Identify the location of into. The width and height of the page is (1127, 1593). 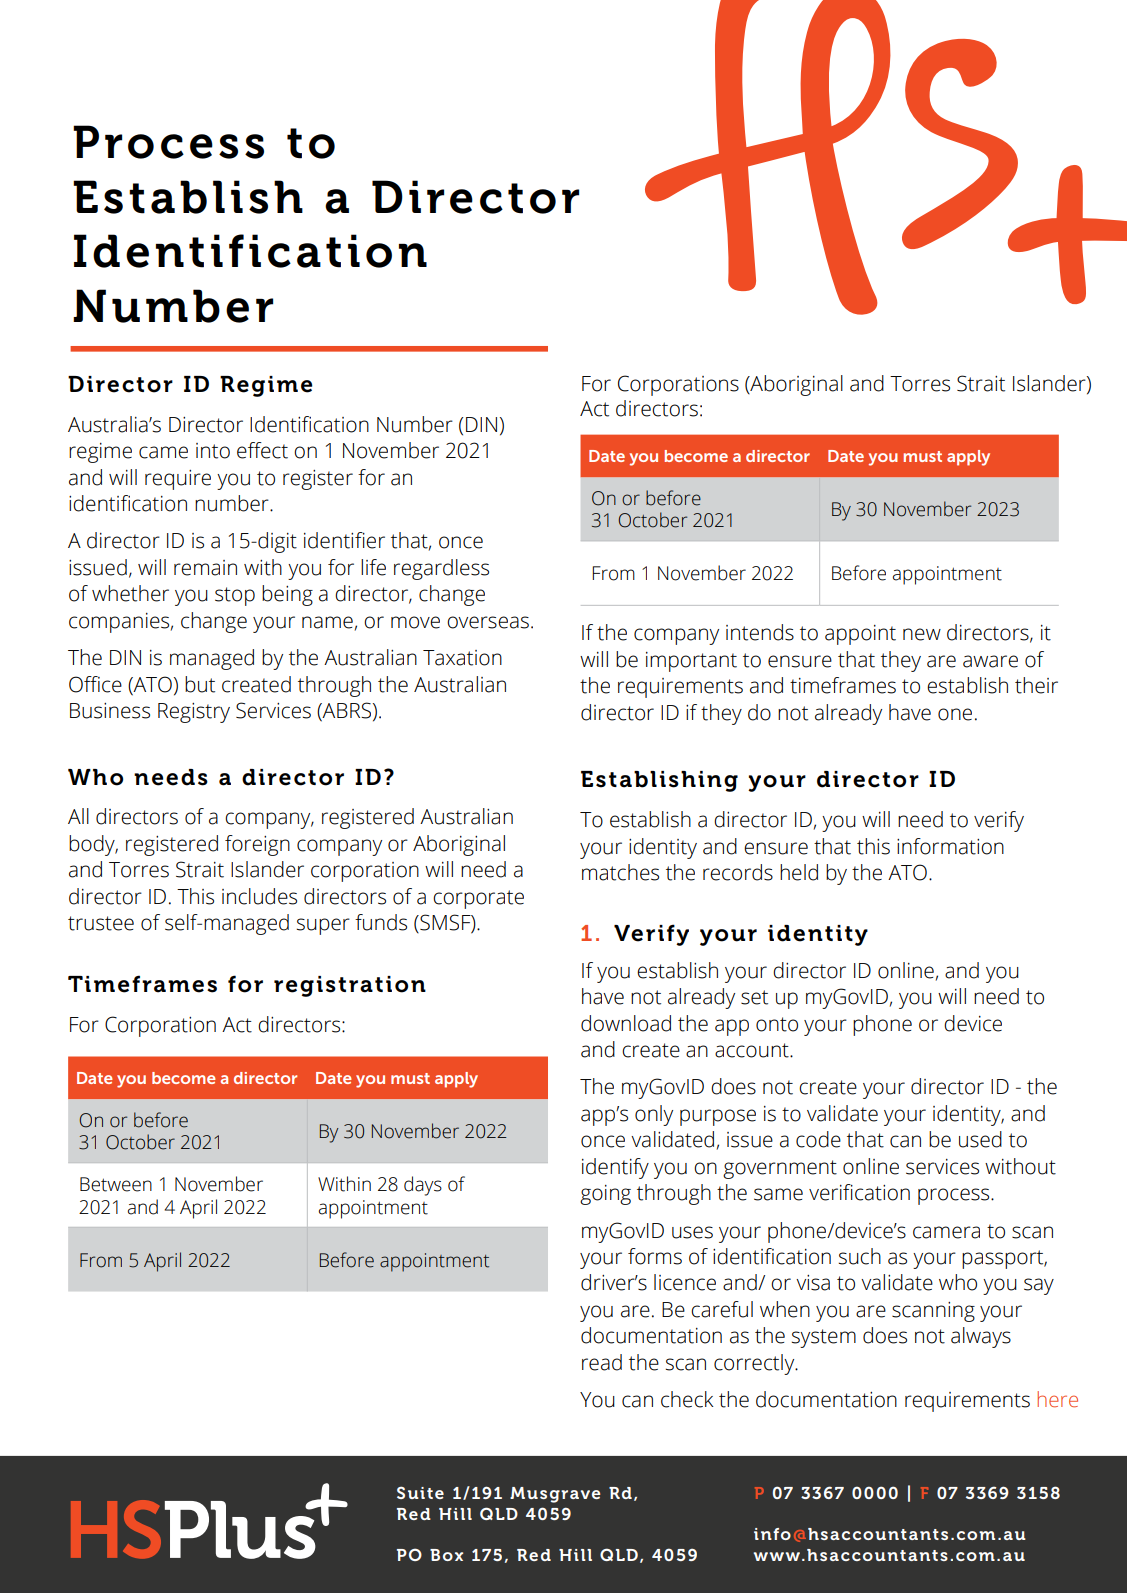
(213, 451).
